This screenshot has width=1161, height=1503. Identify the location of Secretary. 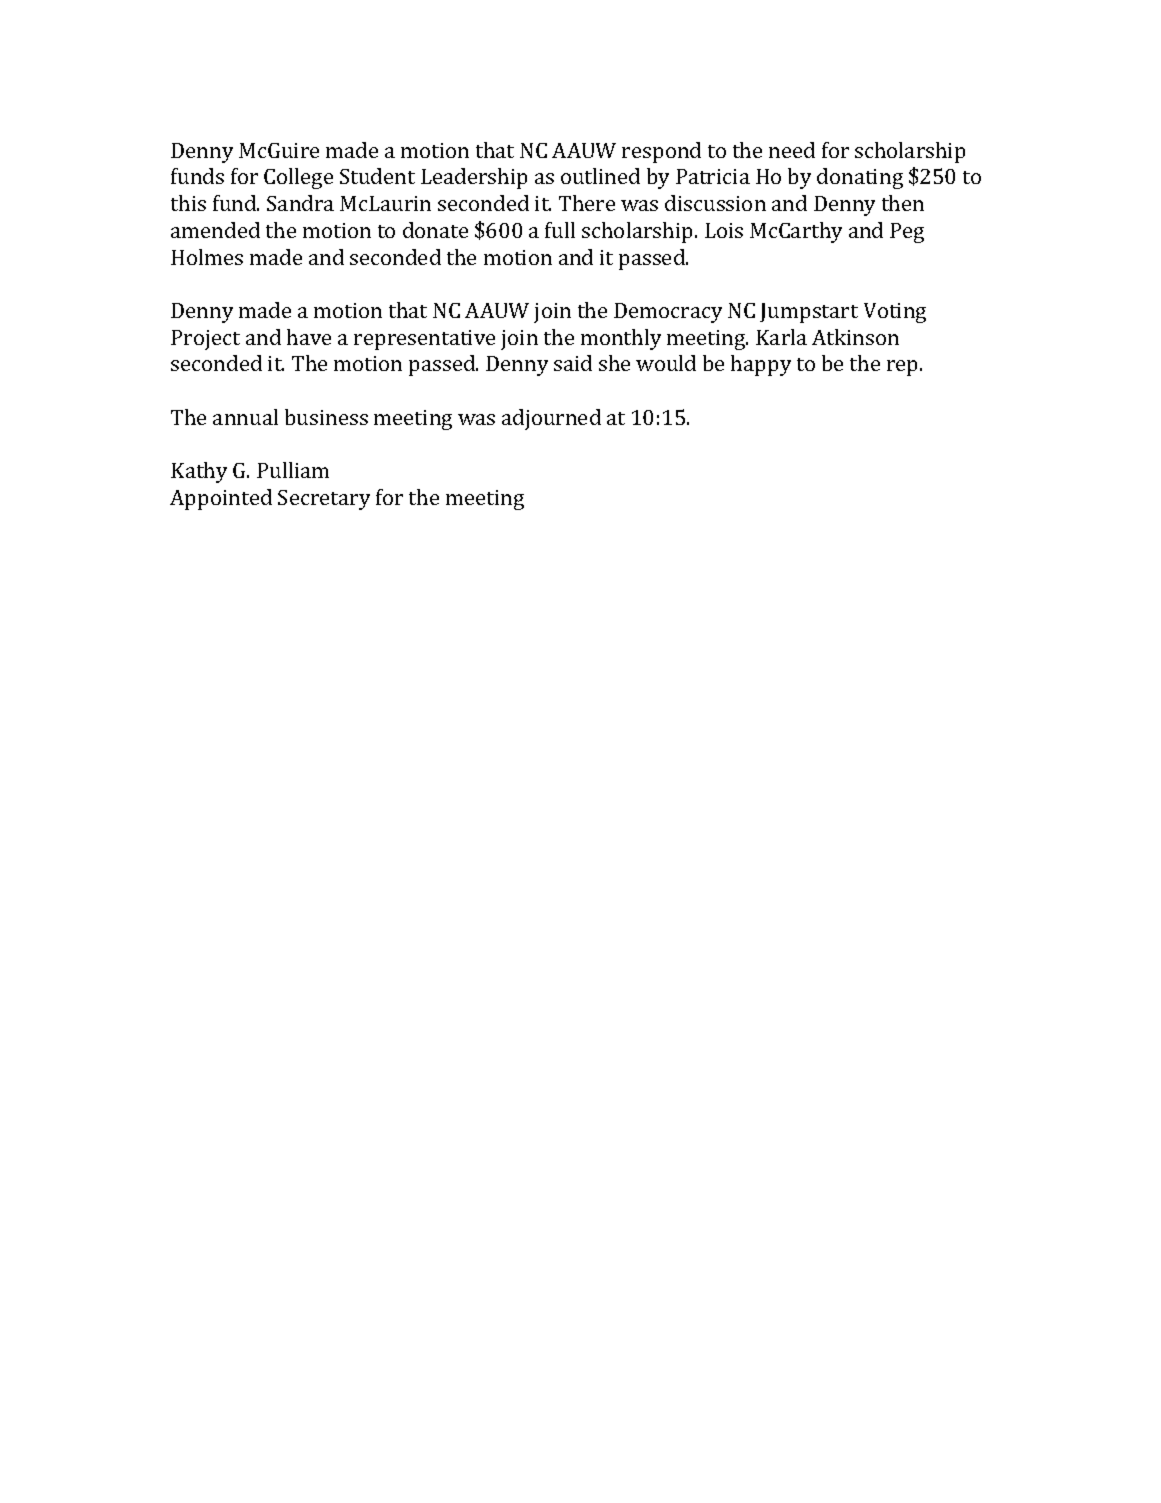
(324, 500).
